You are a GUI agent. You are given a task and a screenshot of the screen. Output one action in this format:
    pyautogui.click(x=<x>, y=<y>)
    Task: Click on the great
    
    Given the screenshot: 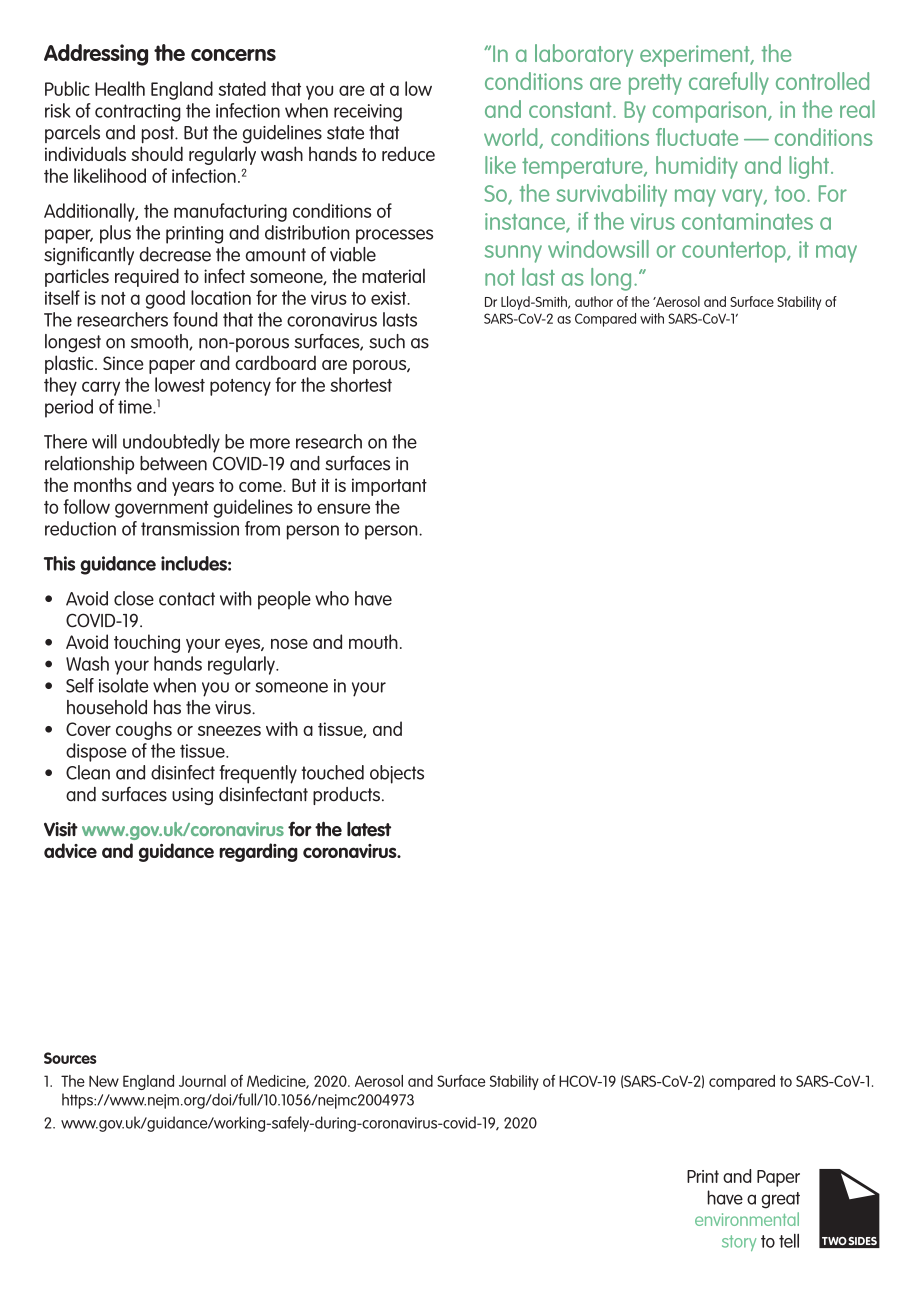 What is the action you would take?
    pyautogui.click(x=780, y=1200)
